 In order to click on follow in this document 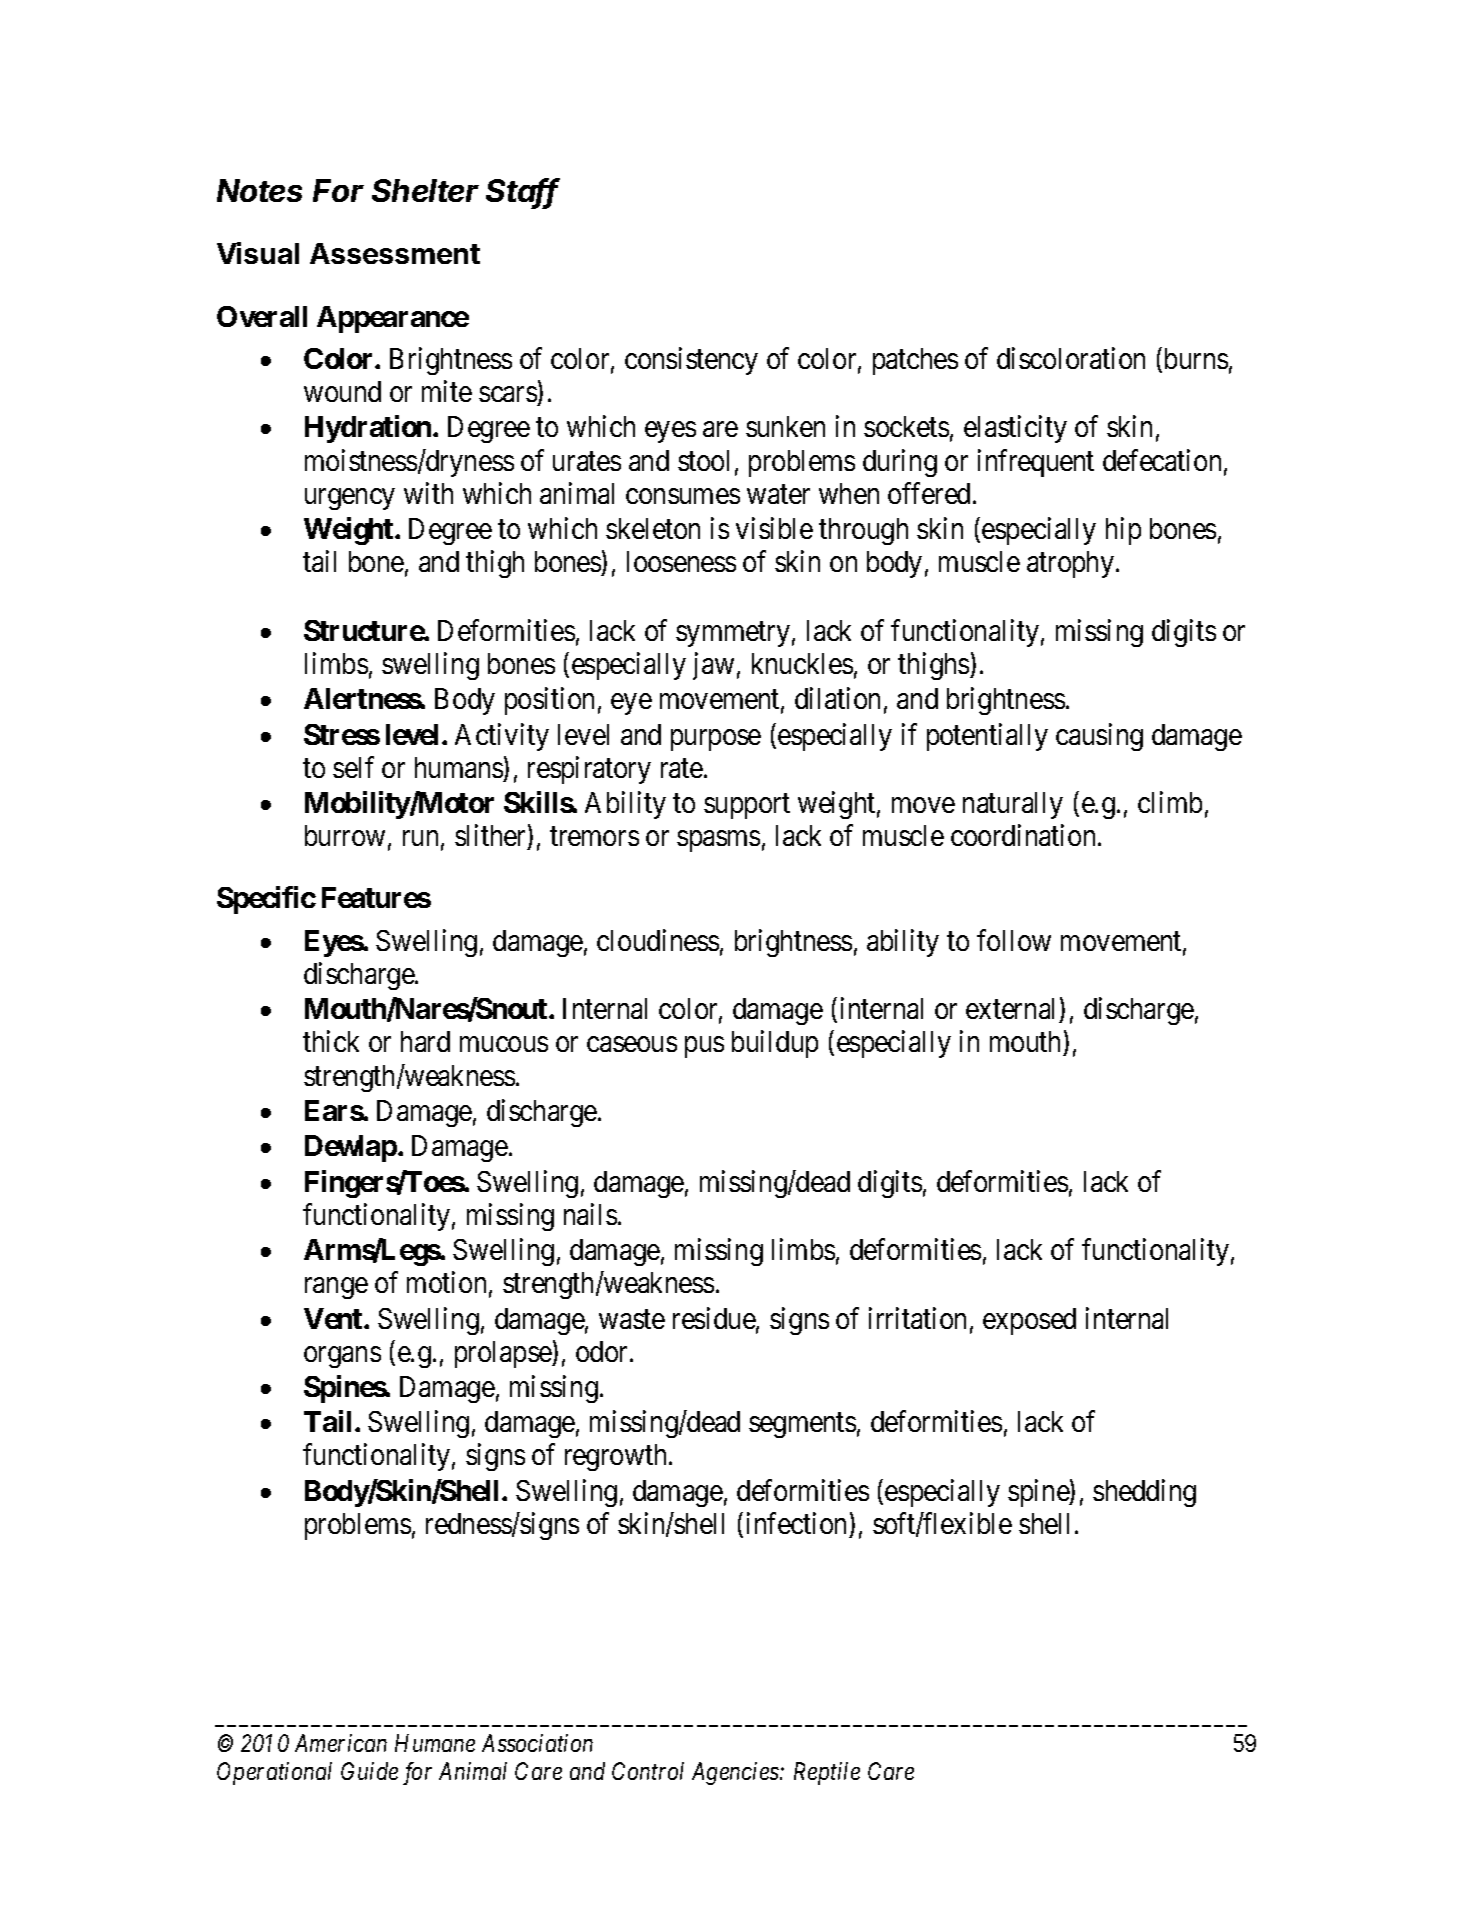, I will do `click(1014, 940)`.
